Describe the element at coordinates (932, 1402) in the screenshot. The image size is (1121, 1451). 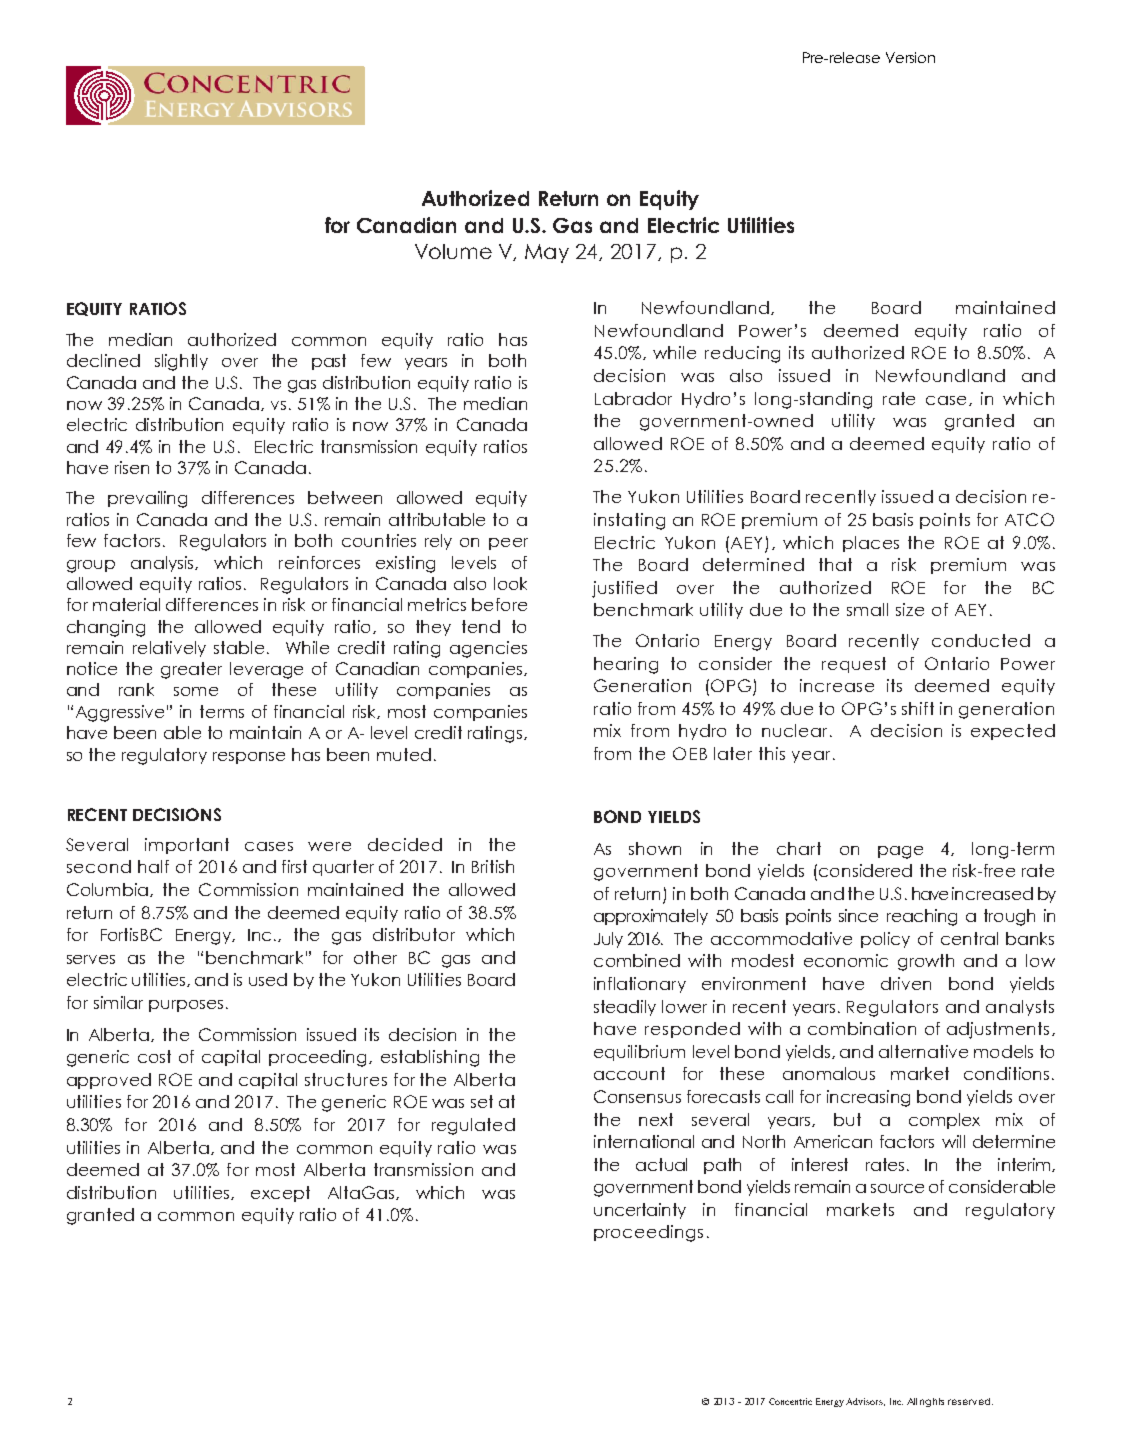
I see `rights` at that location.
